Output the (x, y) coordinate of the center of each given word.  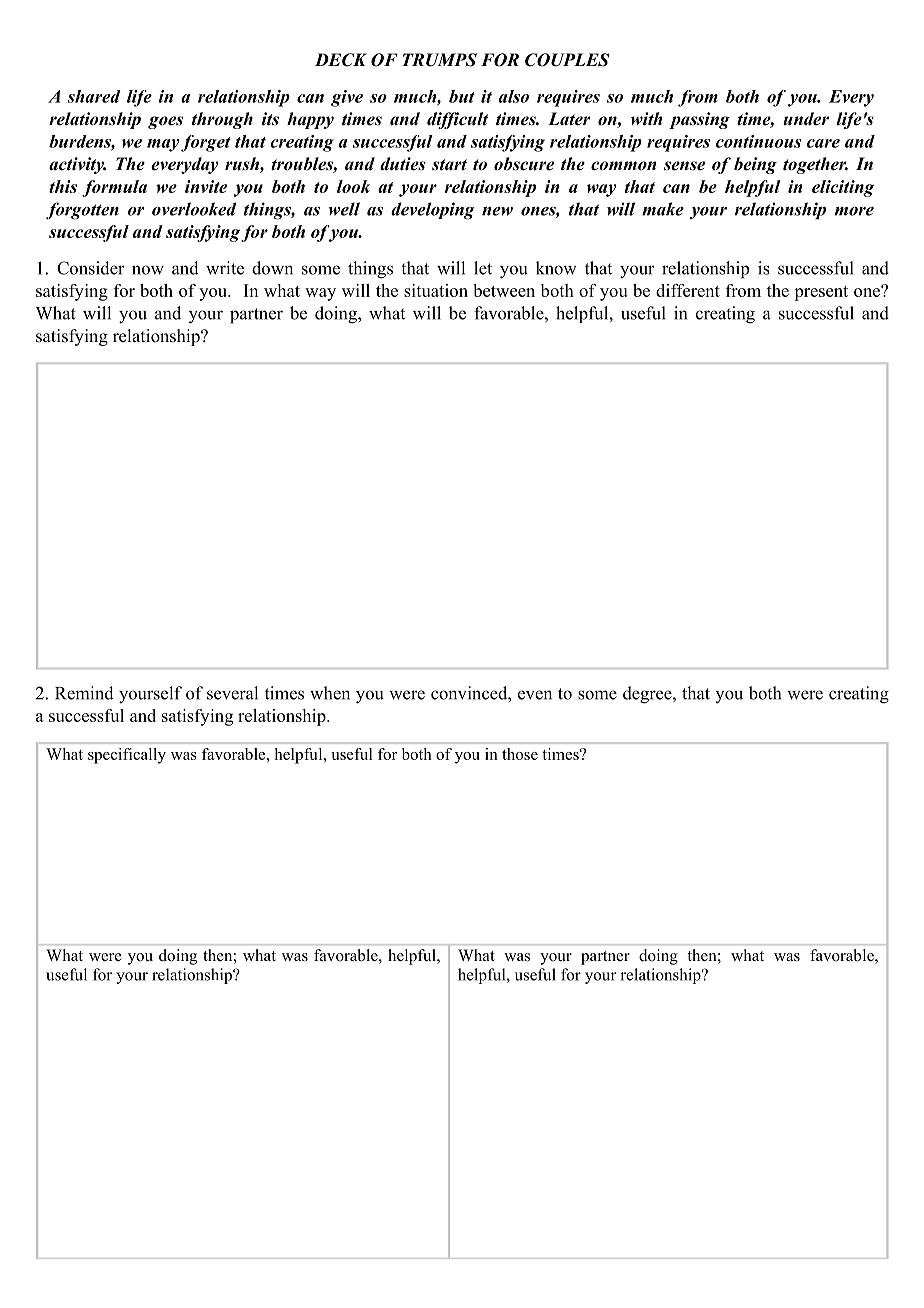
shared (94, 96)
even (535, 695)
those (520, 754)
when (330, 693)
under (806, 119)
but (462, 96)
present (821, 293)
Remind (84, 693)
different (688, 290)
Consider (91, 268)
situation (436, 290)
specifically (127, 756)
